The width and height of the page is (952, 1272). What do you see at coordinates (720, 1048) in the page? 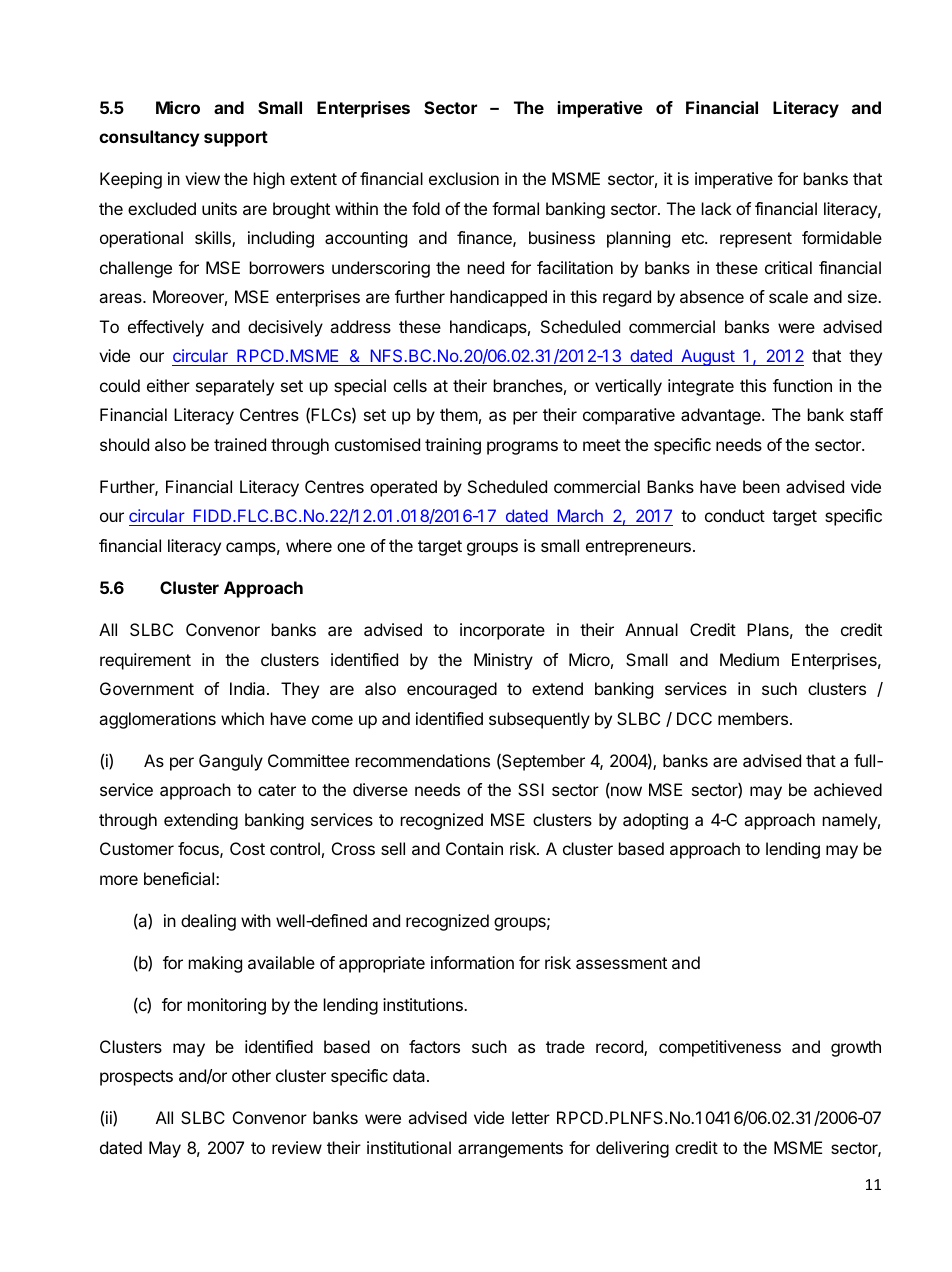
I see `competitiveness` at bounding box center [720, 1048].
